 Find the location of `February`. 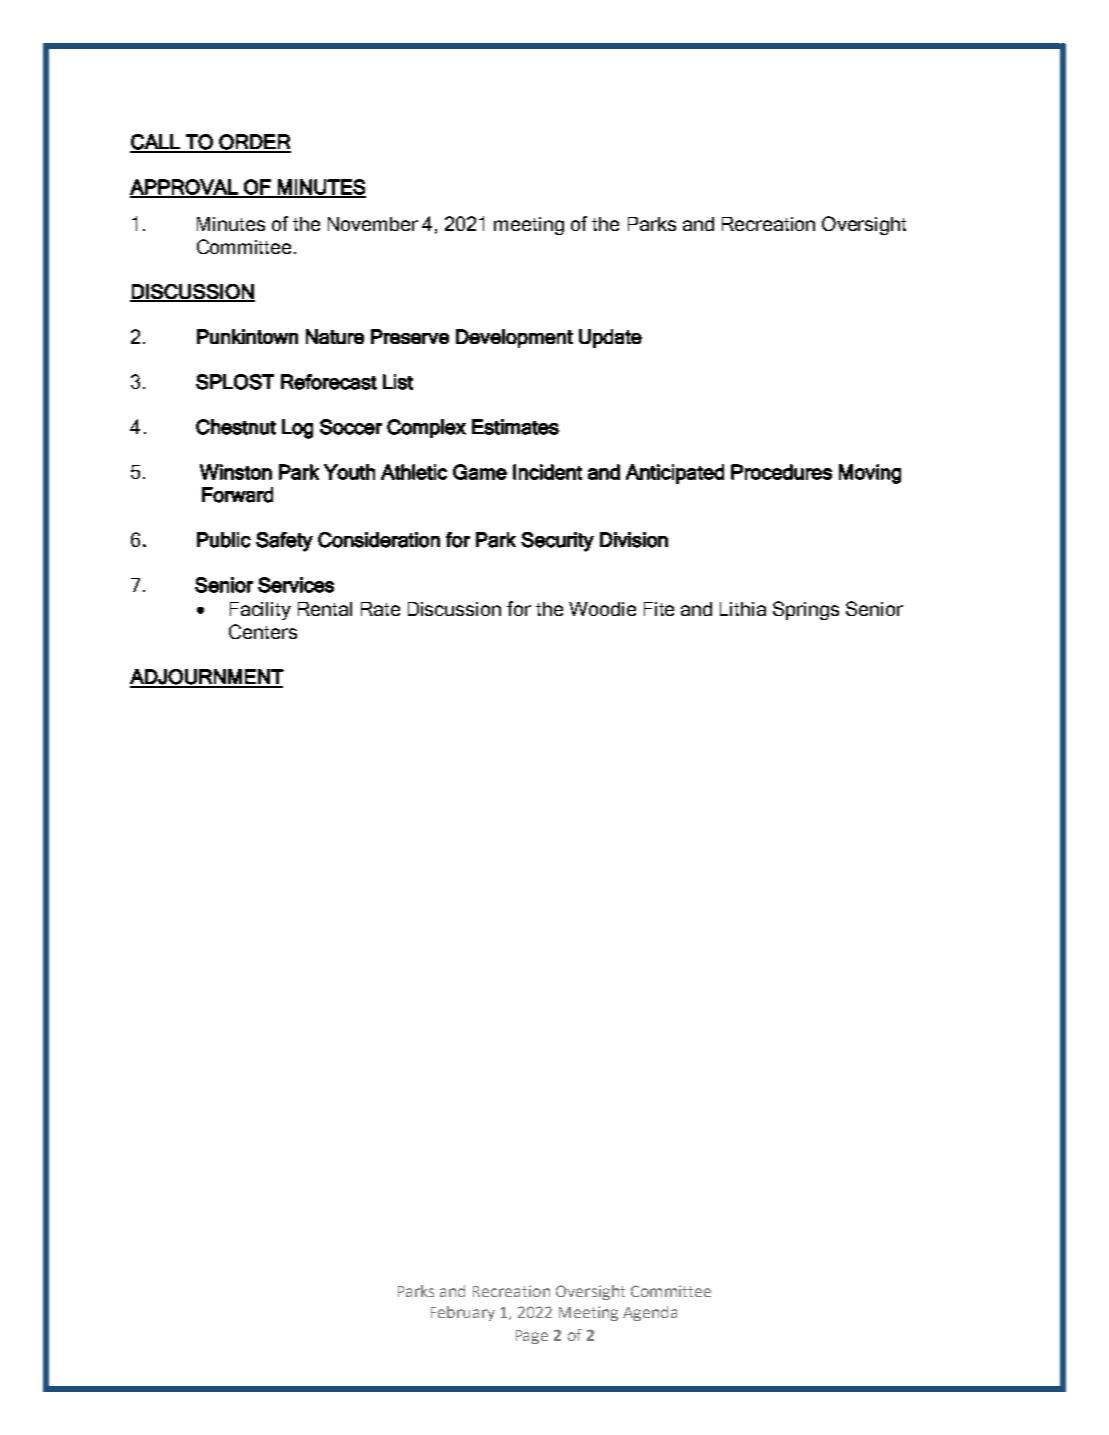

February is located at coordinates (463, 1313).
